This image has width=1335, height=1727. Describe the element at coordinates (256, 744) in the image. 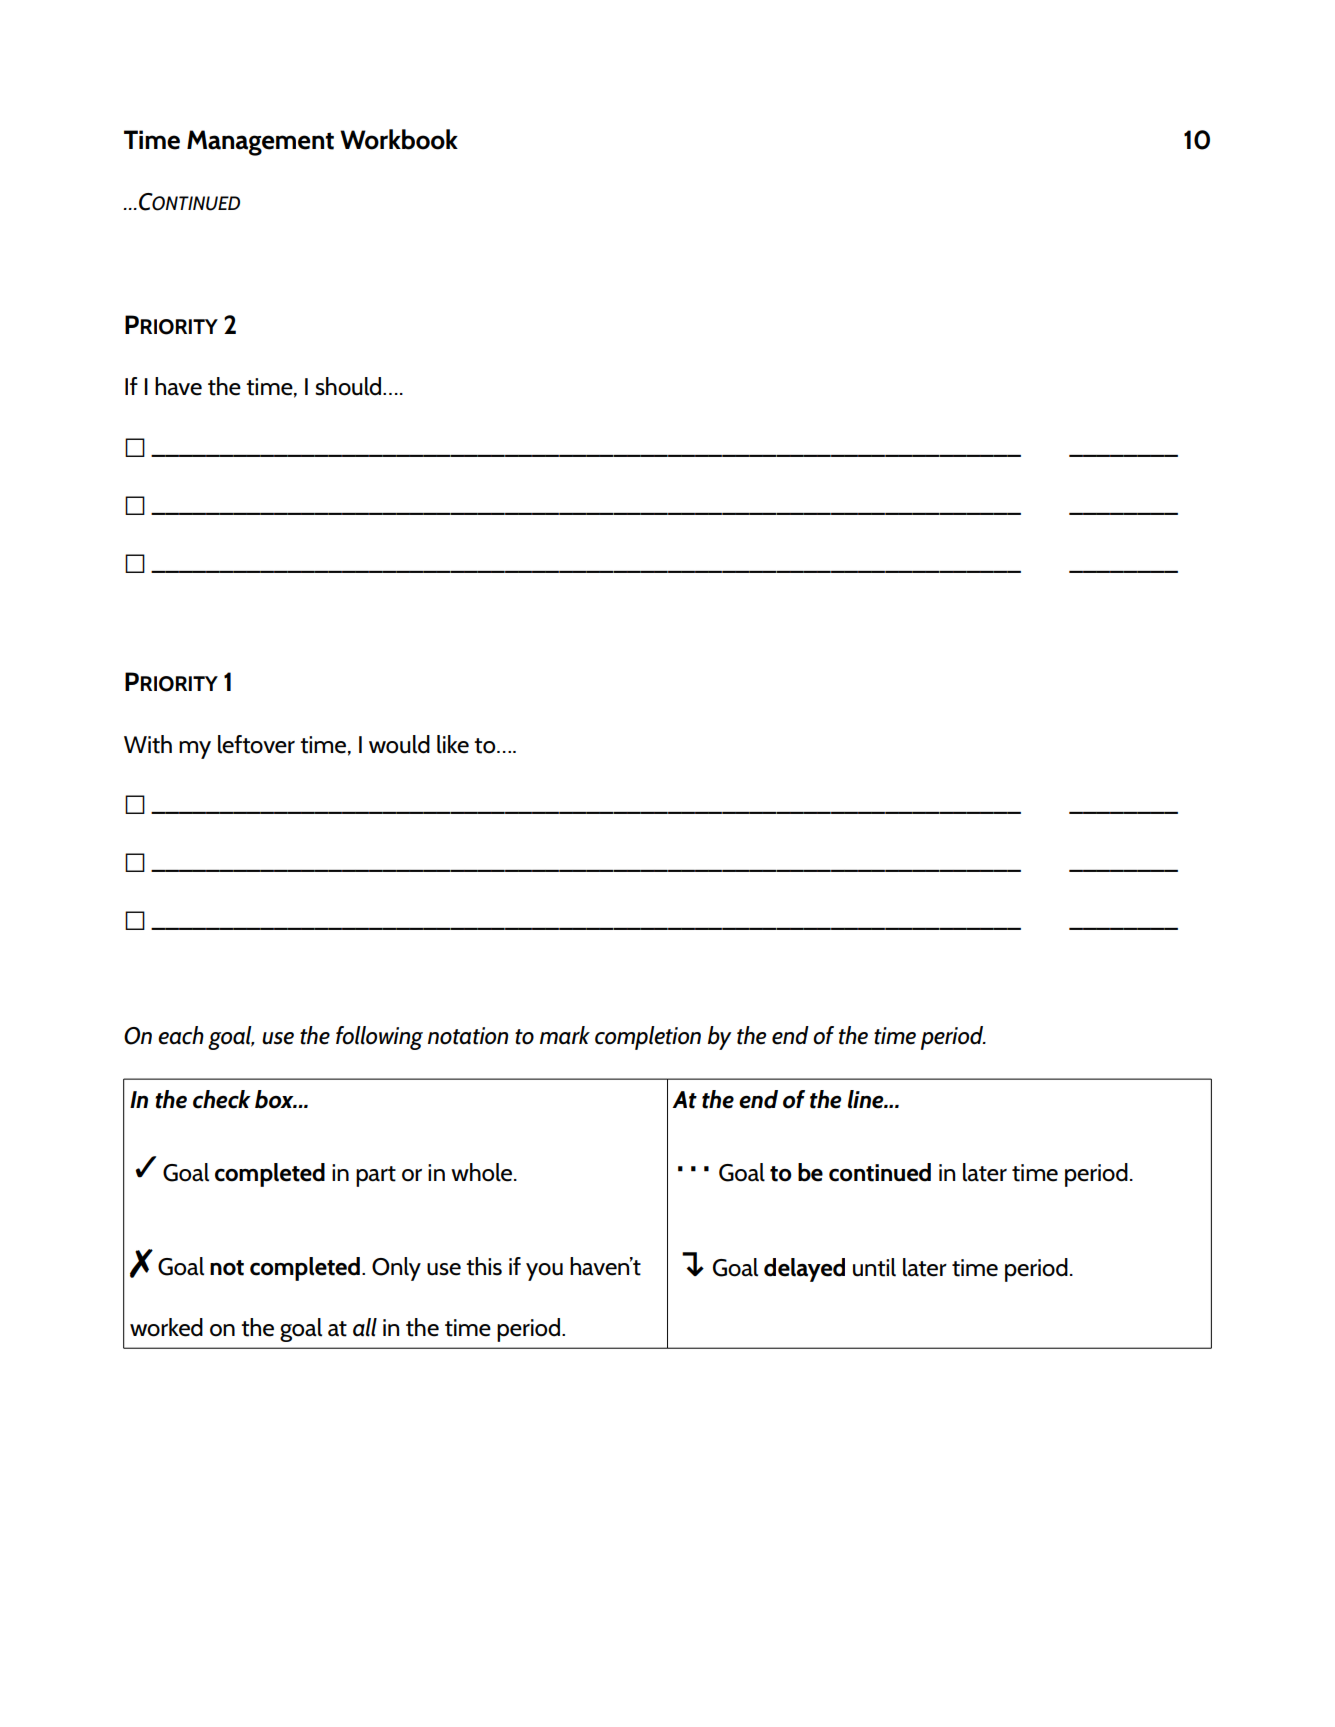

I see `leftover` at that location.
